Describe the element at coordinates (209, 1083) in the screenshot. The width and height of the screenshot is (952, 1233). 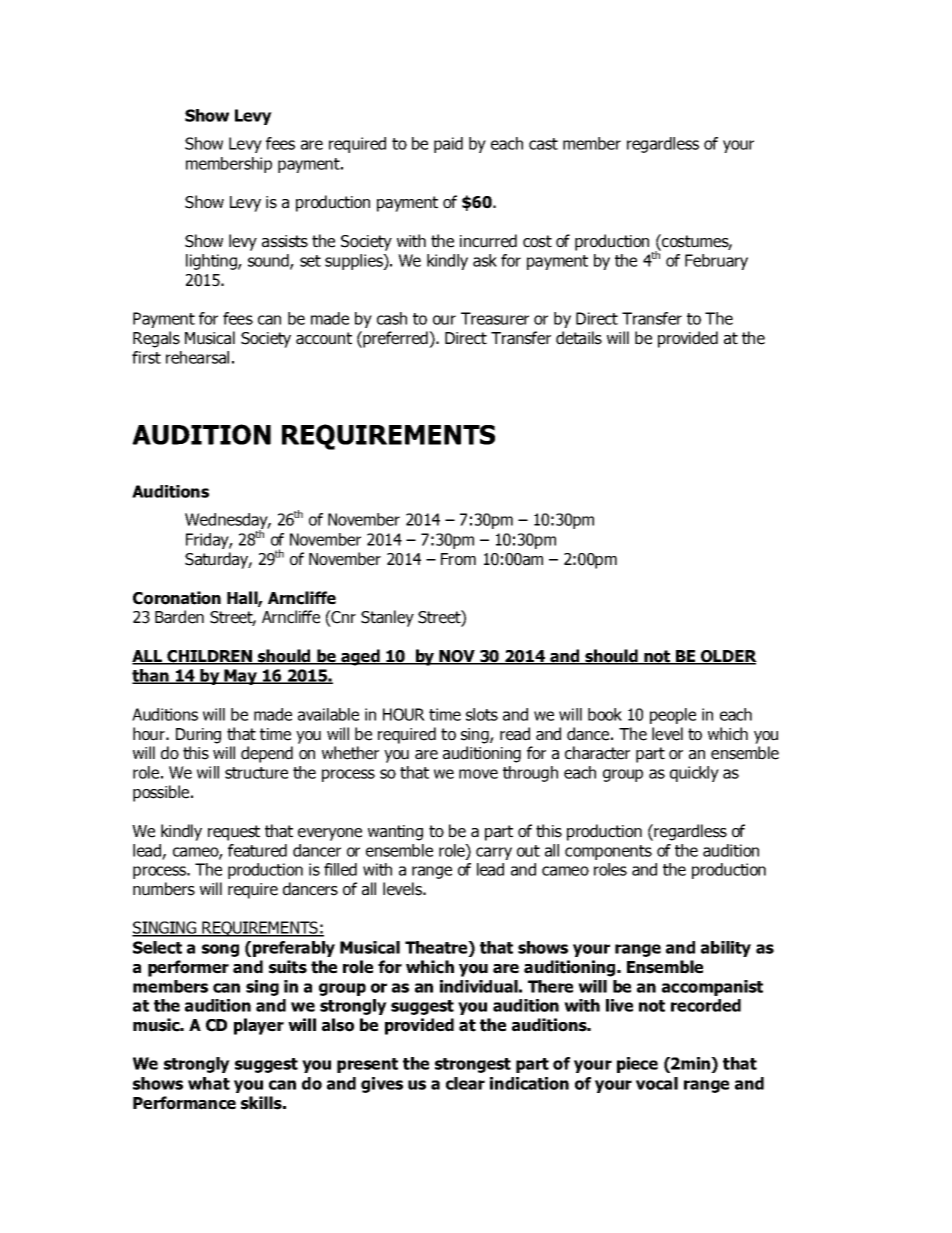
I see `what` at that location.
